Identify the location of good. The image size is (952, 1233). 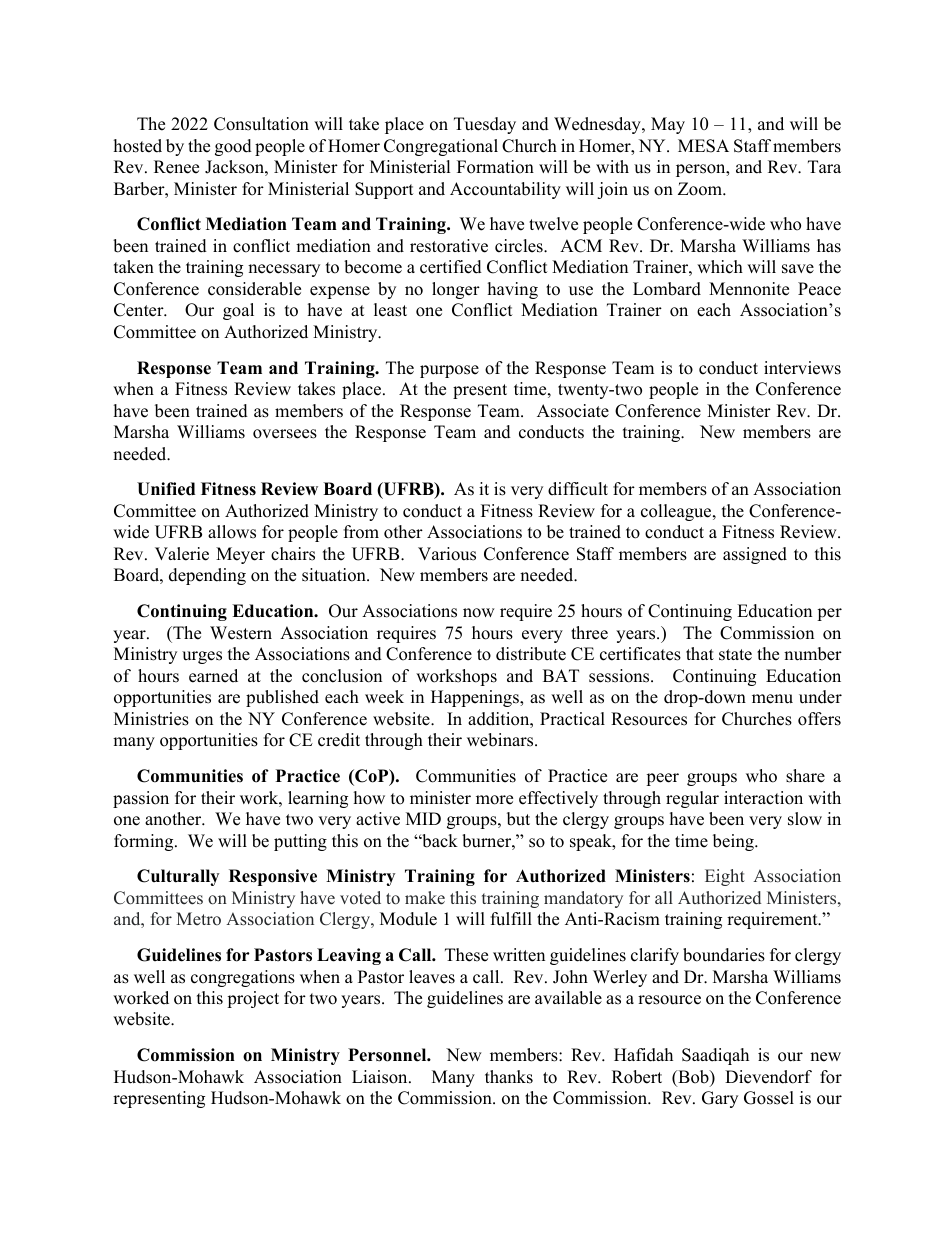
(233, 147).
